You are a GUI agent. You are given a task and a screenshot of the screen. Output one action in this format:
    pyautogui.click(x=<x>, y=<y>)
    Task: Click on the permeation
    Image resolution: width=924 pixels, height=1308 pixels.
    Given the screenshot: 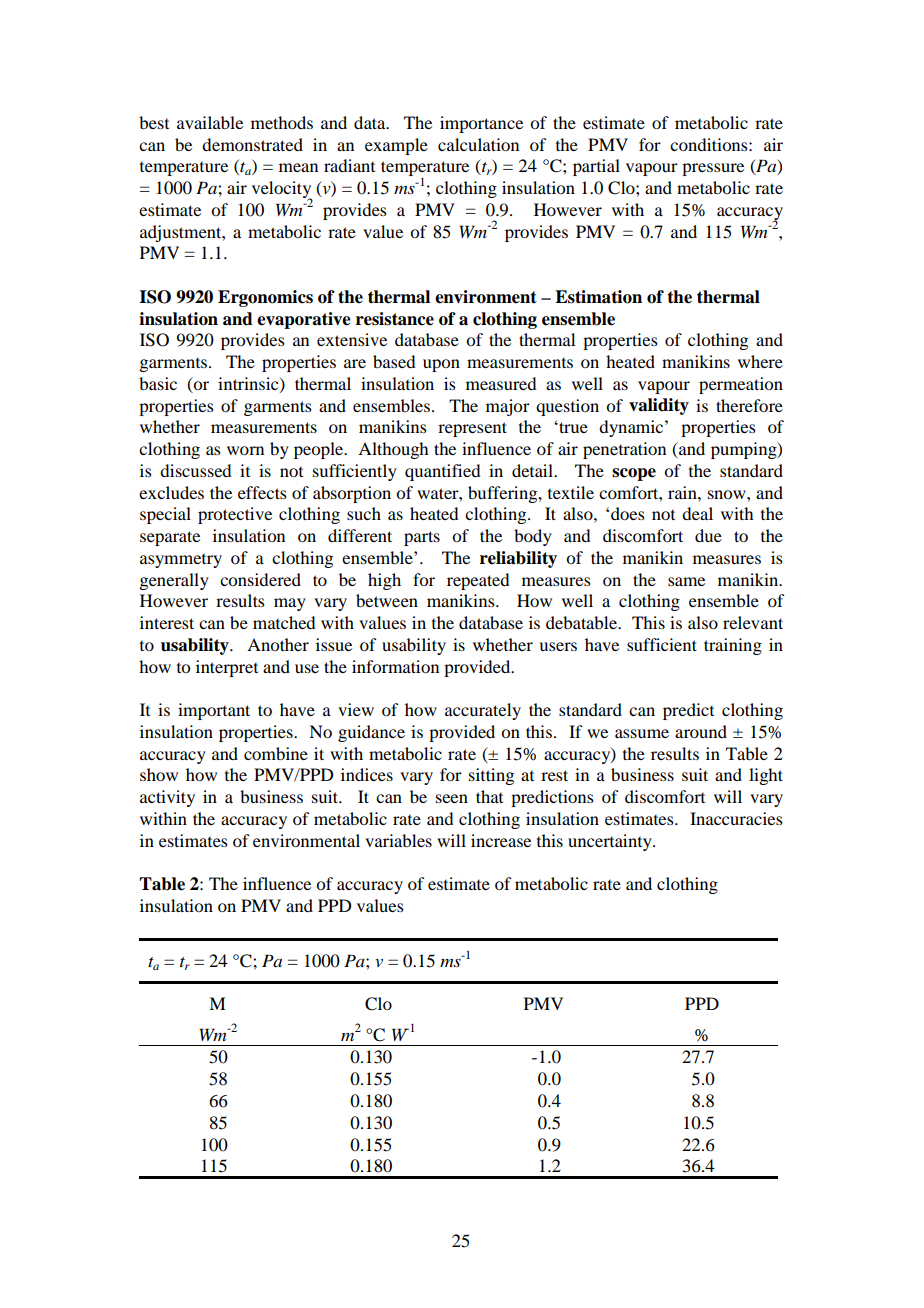 What is the action you would take?
    pyautogui.click(x=741, y=385)
